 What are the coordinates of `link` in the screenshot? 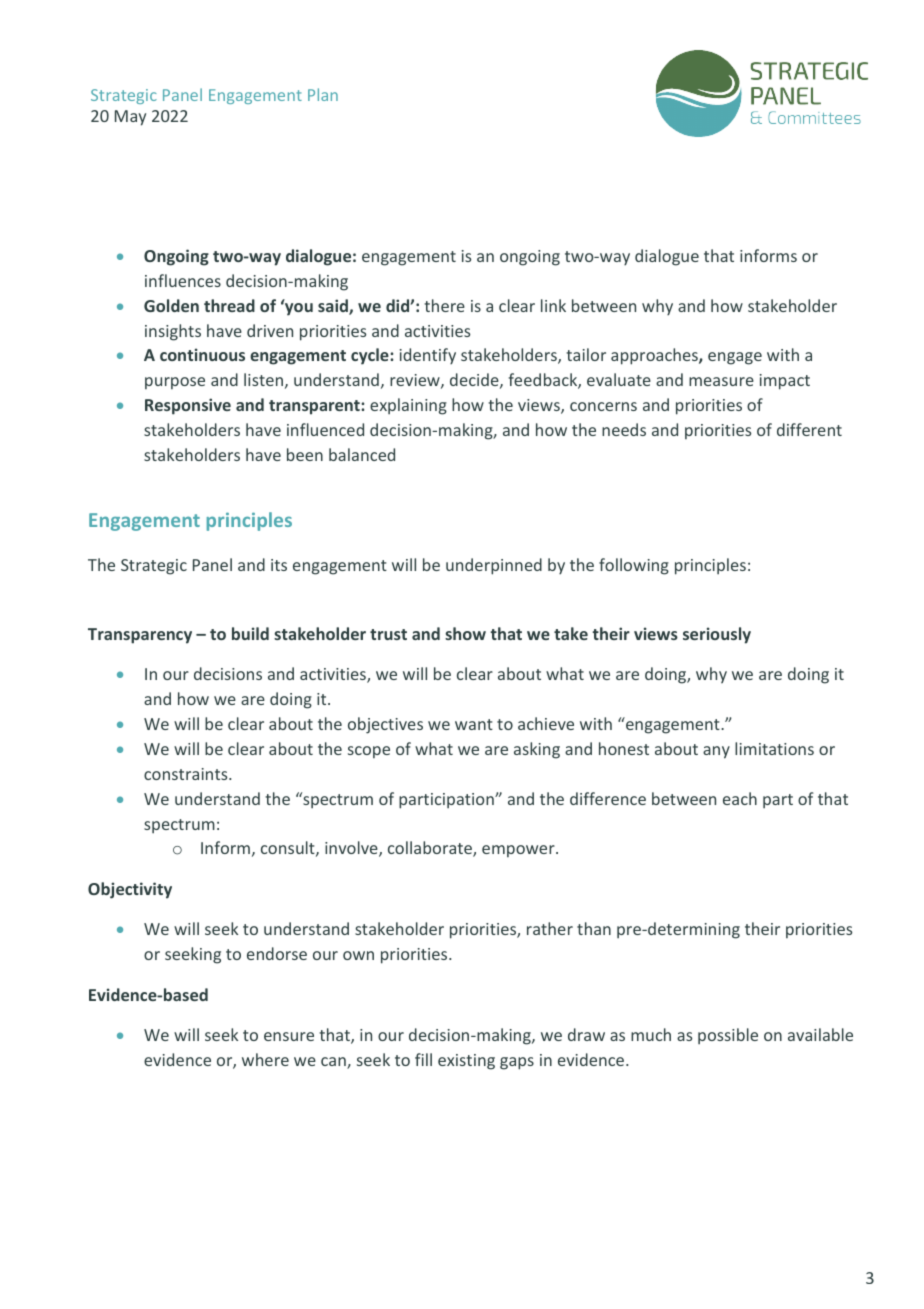 It's located at (553, 305).
